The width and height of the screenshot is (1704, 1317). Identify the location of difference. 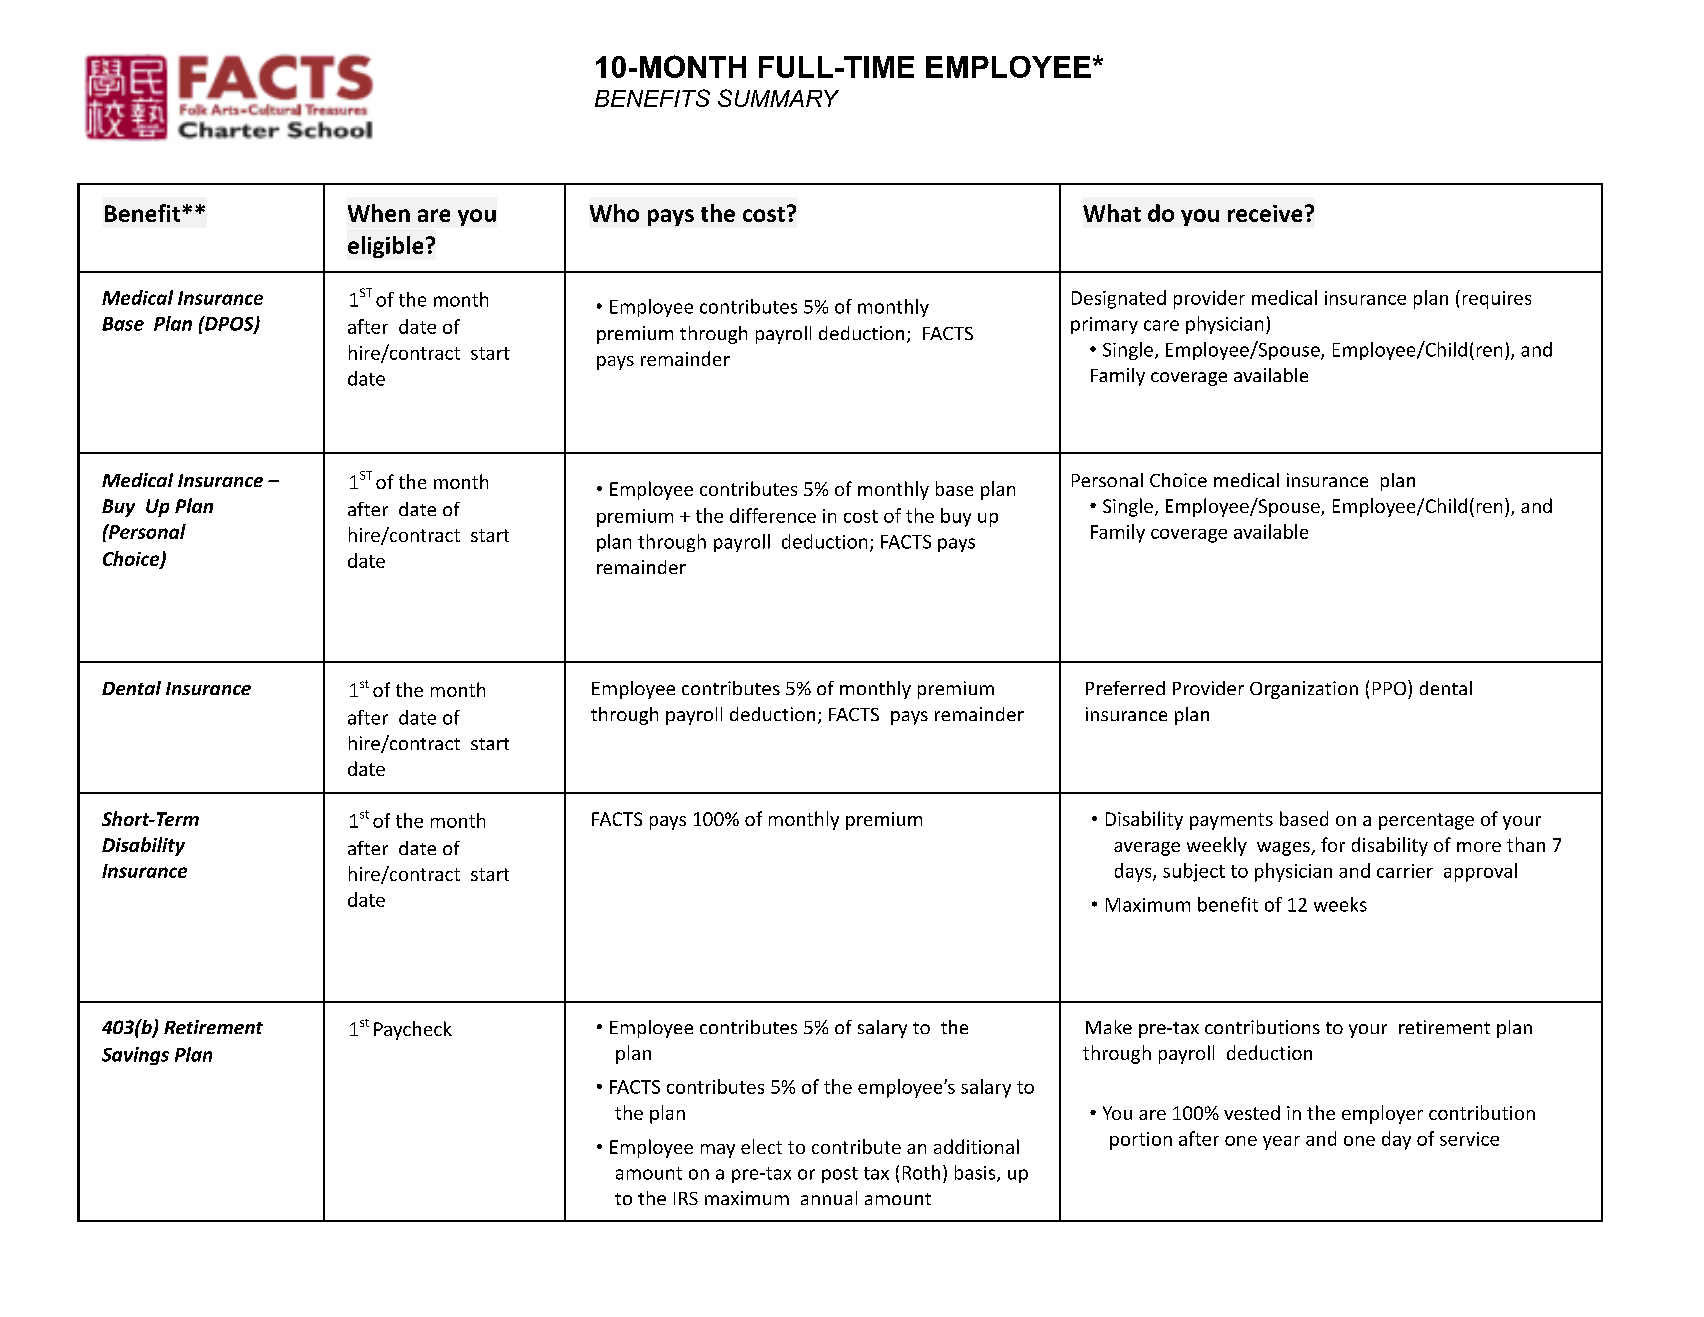
(773, 515).
